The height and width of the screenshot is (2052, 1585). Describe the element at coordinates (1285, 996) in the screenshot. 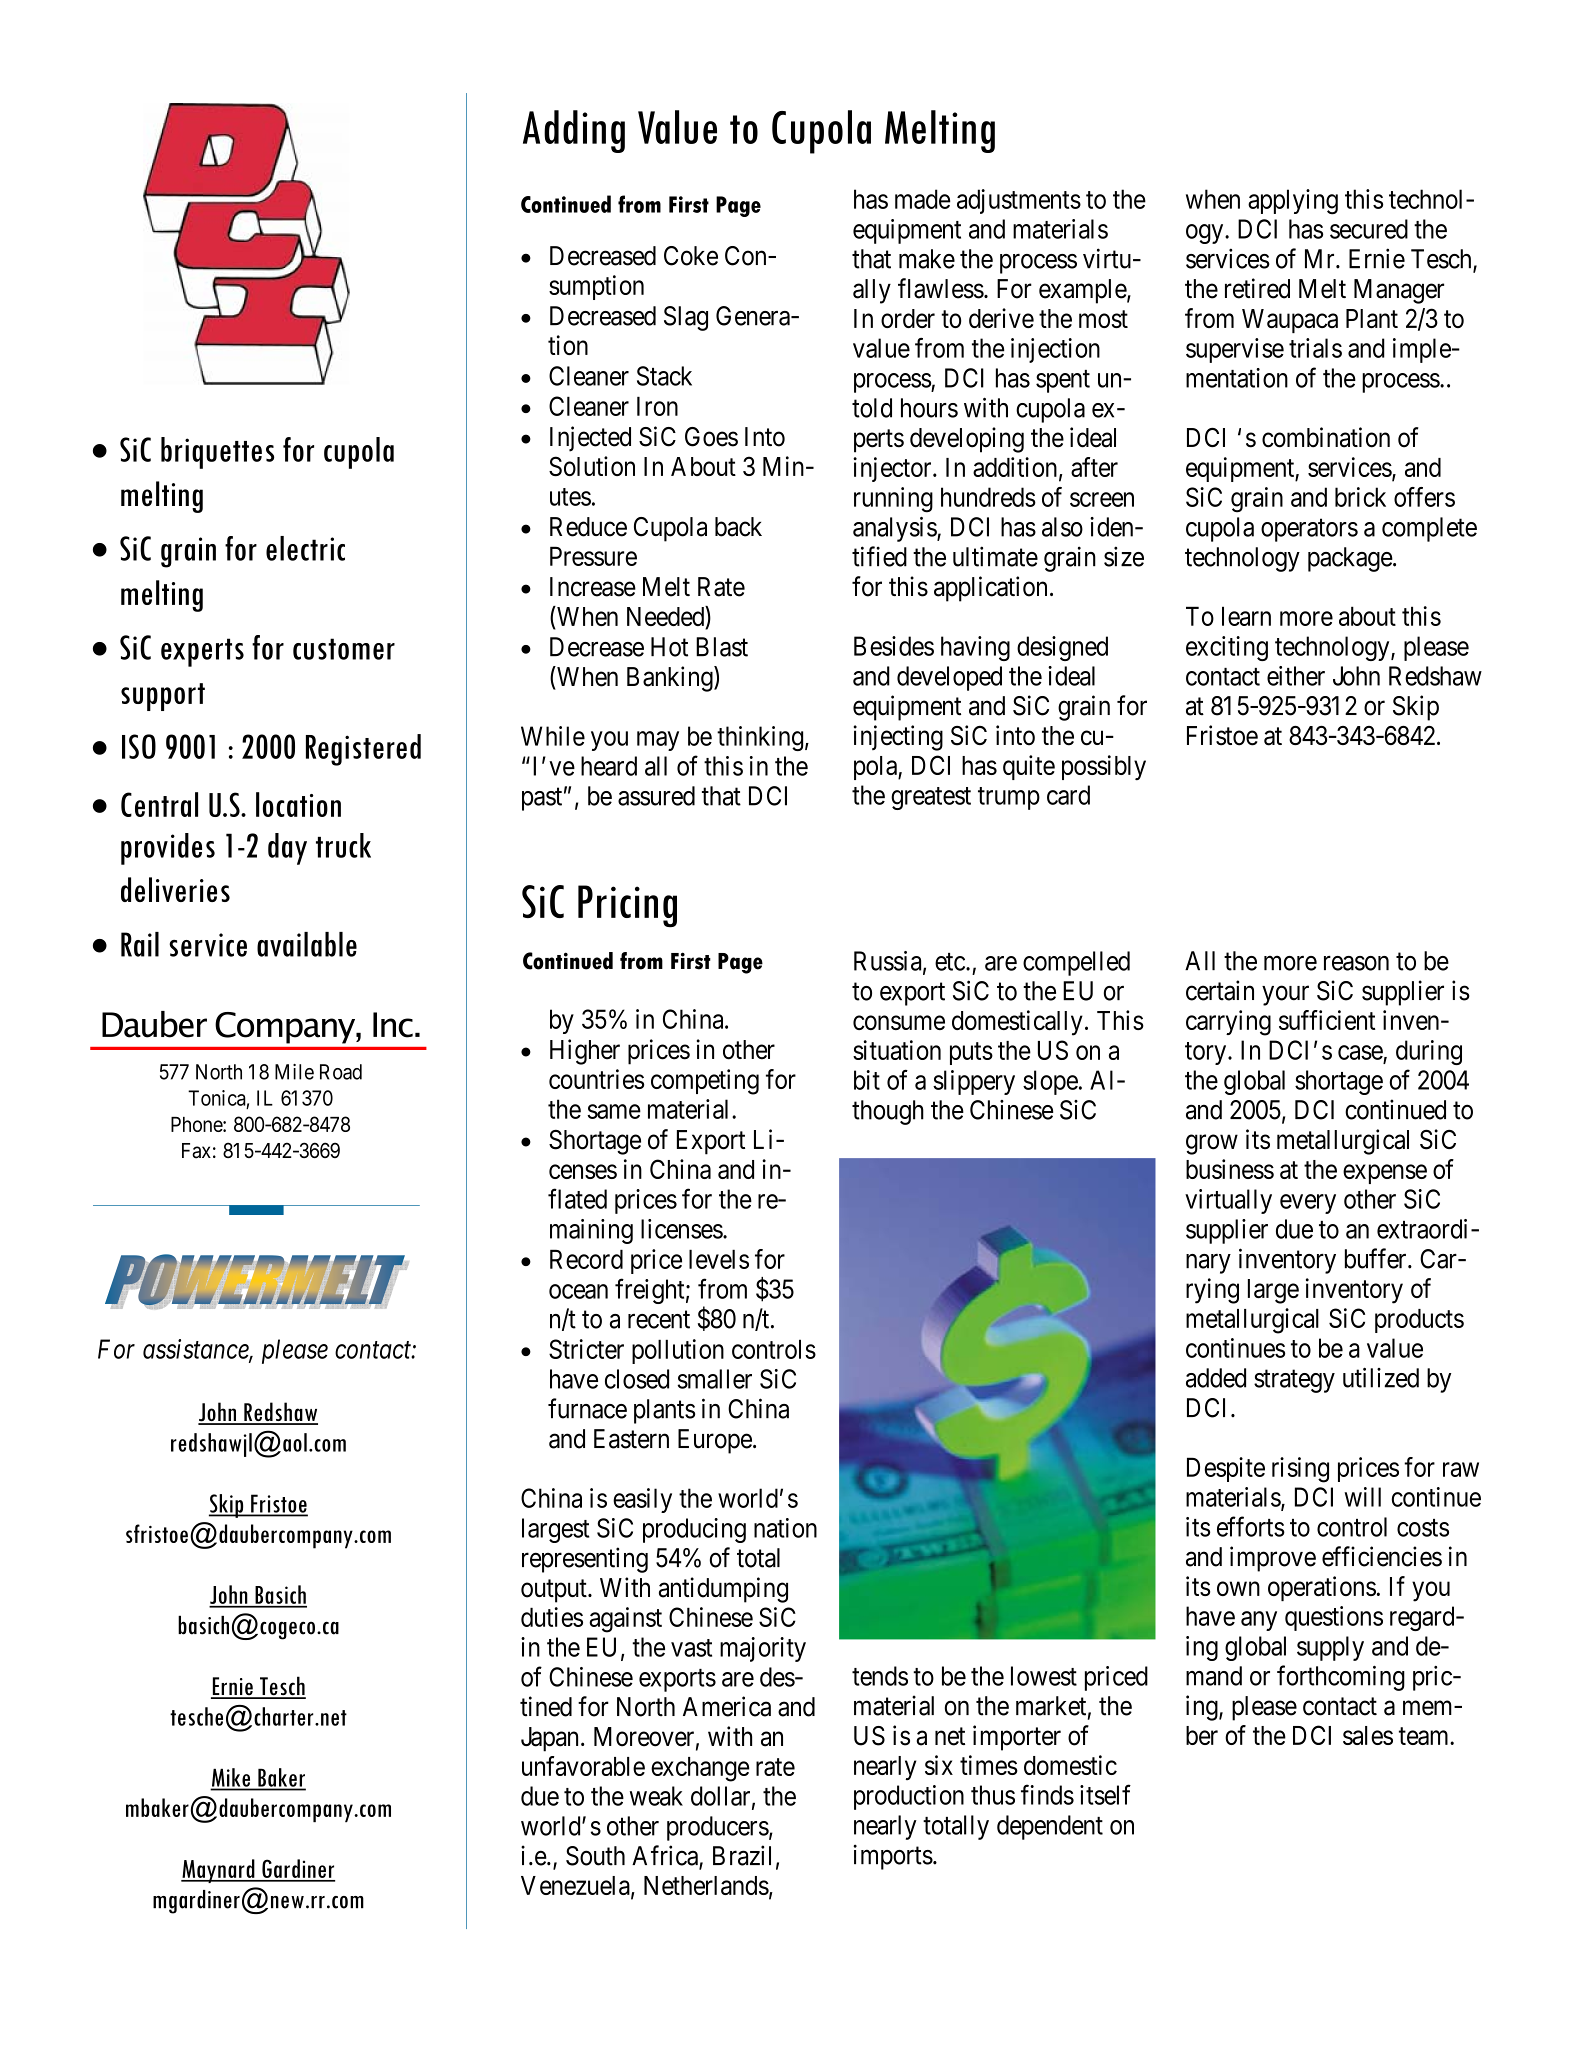

I see `your` at that location.
